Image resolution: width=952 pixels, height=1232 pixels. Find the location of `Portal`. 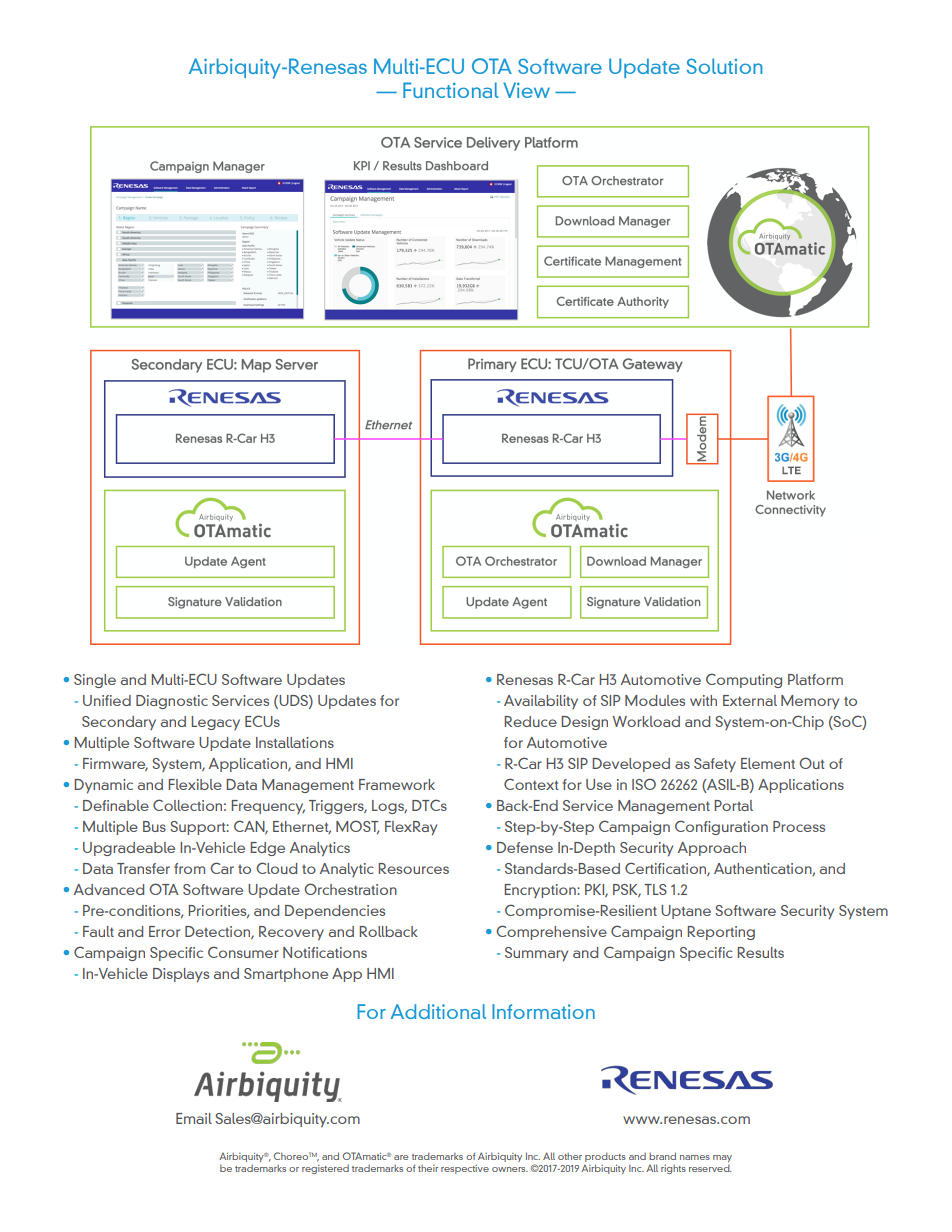

Portal is located at coordinates (733, 805).
